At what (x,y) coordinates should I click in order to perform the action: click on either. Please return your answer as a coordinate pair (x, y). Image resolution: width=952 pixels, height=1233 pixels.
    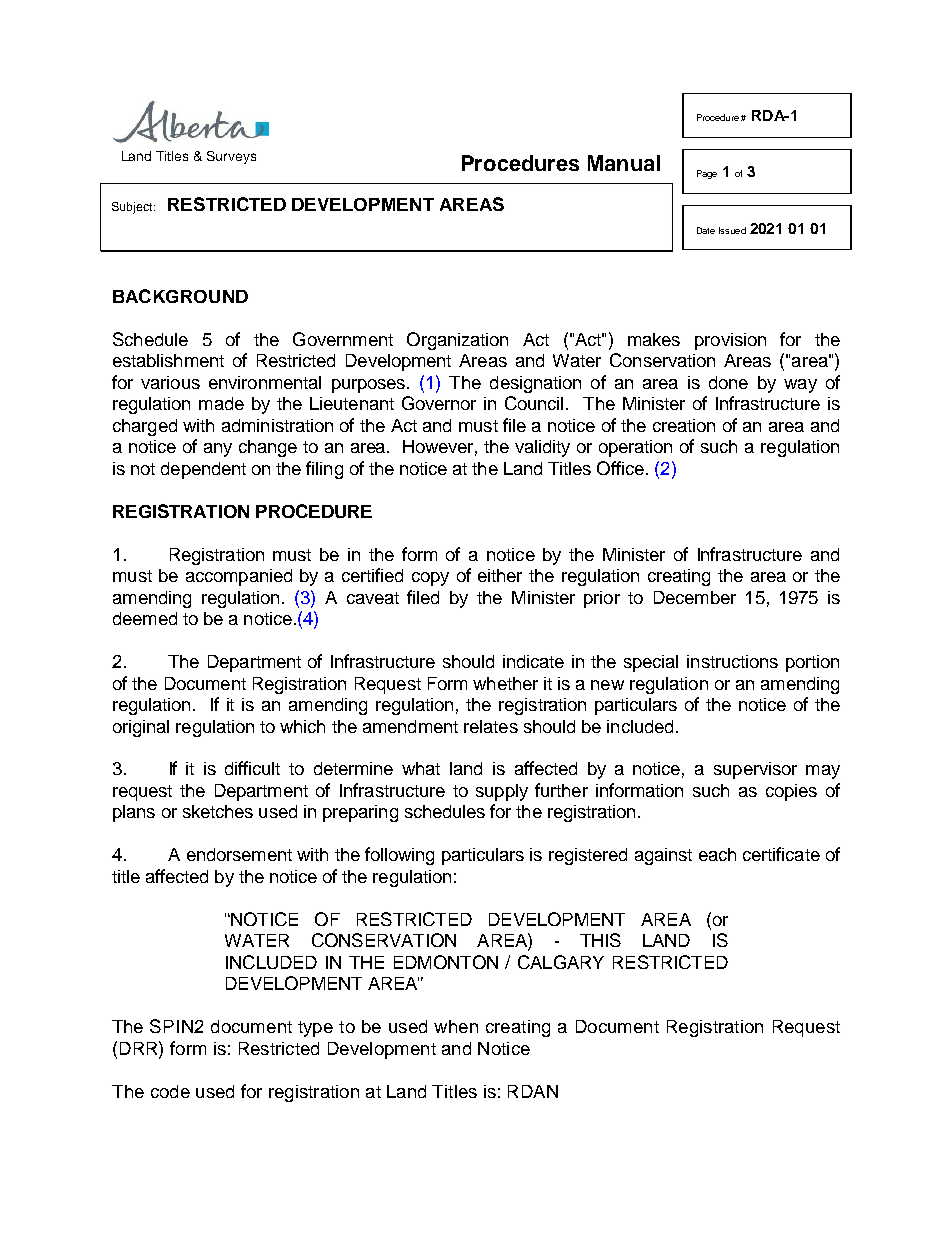
    Looking at the image, I should click on (500, 575).
